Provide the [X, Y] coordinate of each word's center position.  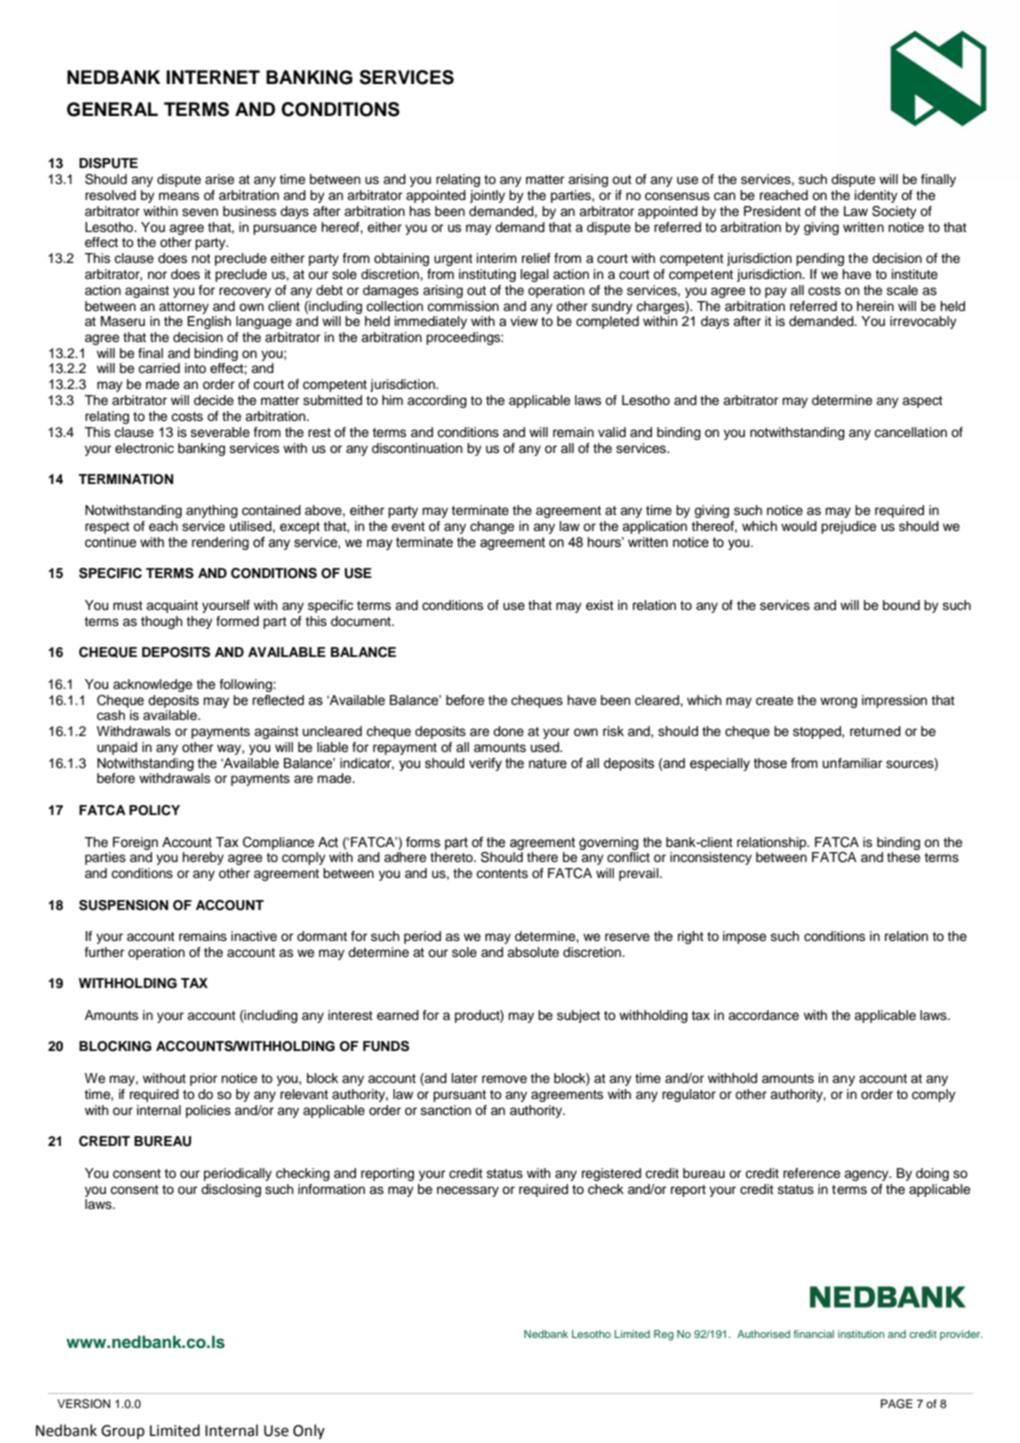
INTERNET [213, 77]
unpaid [117, 748]
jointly [487, 196]
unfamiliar [852, 763]
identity [876, 196]
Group [123, 1432]
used [546, 747]
